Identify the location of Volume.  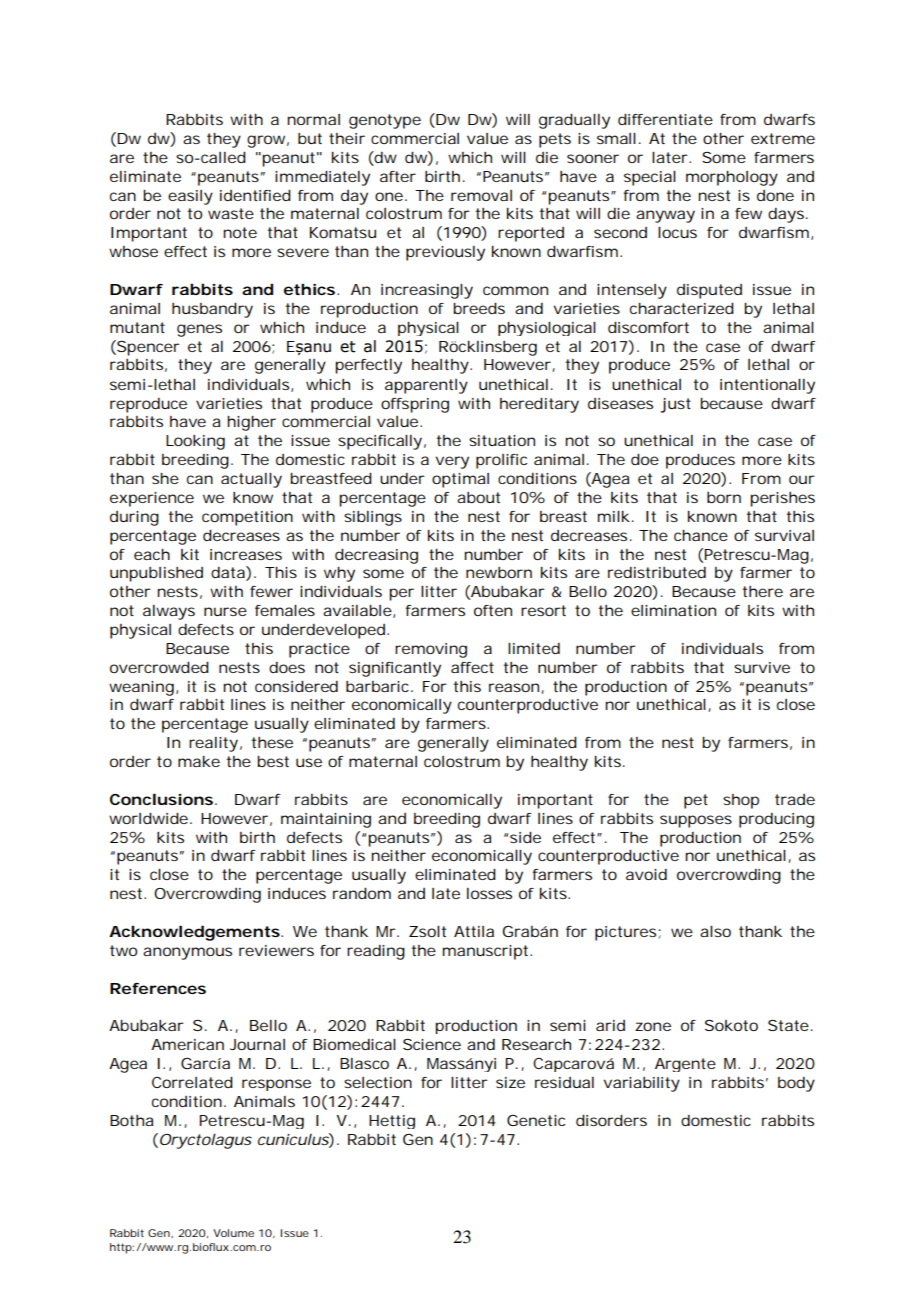
(233, 1233).
